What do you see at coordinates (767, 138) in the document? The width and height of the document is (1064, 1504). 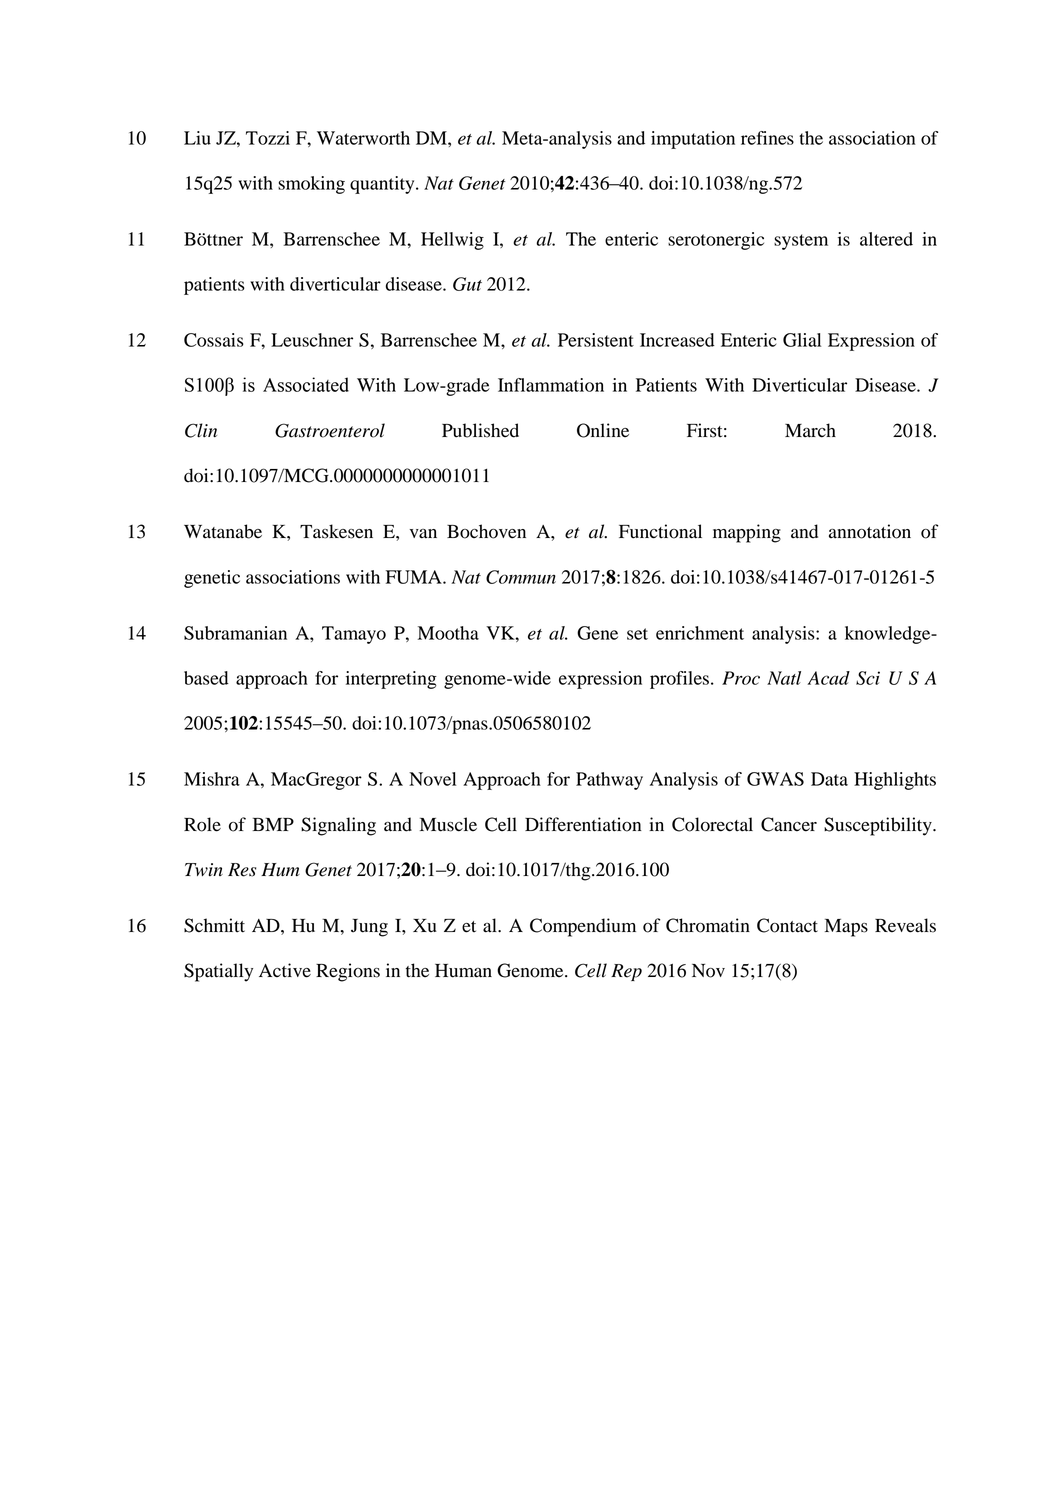 I see `refines` at bounding box center [767, 138].
